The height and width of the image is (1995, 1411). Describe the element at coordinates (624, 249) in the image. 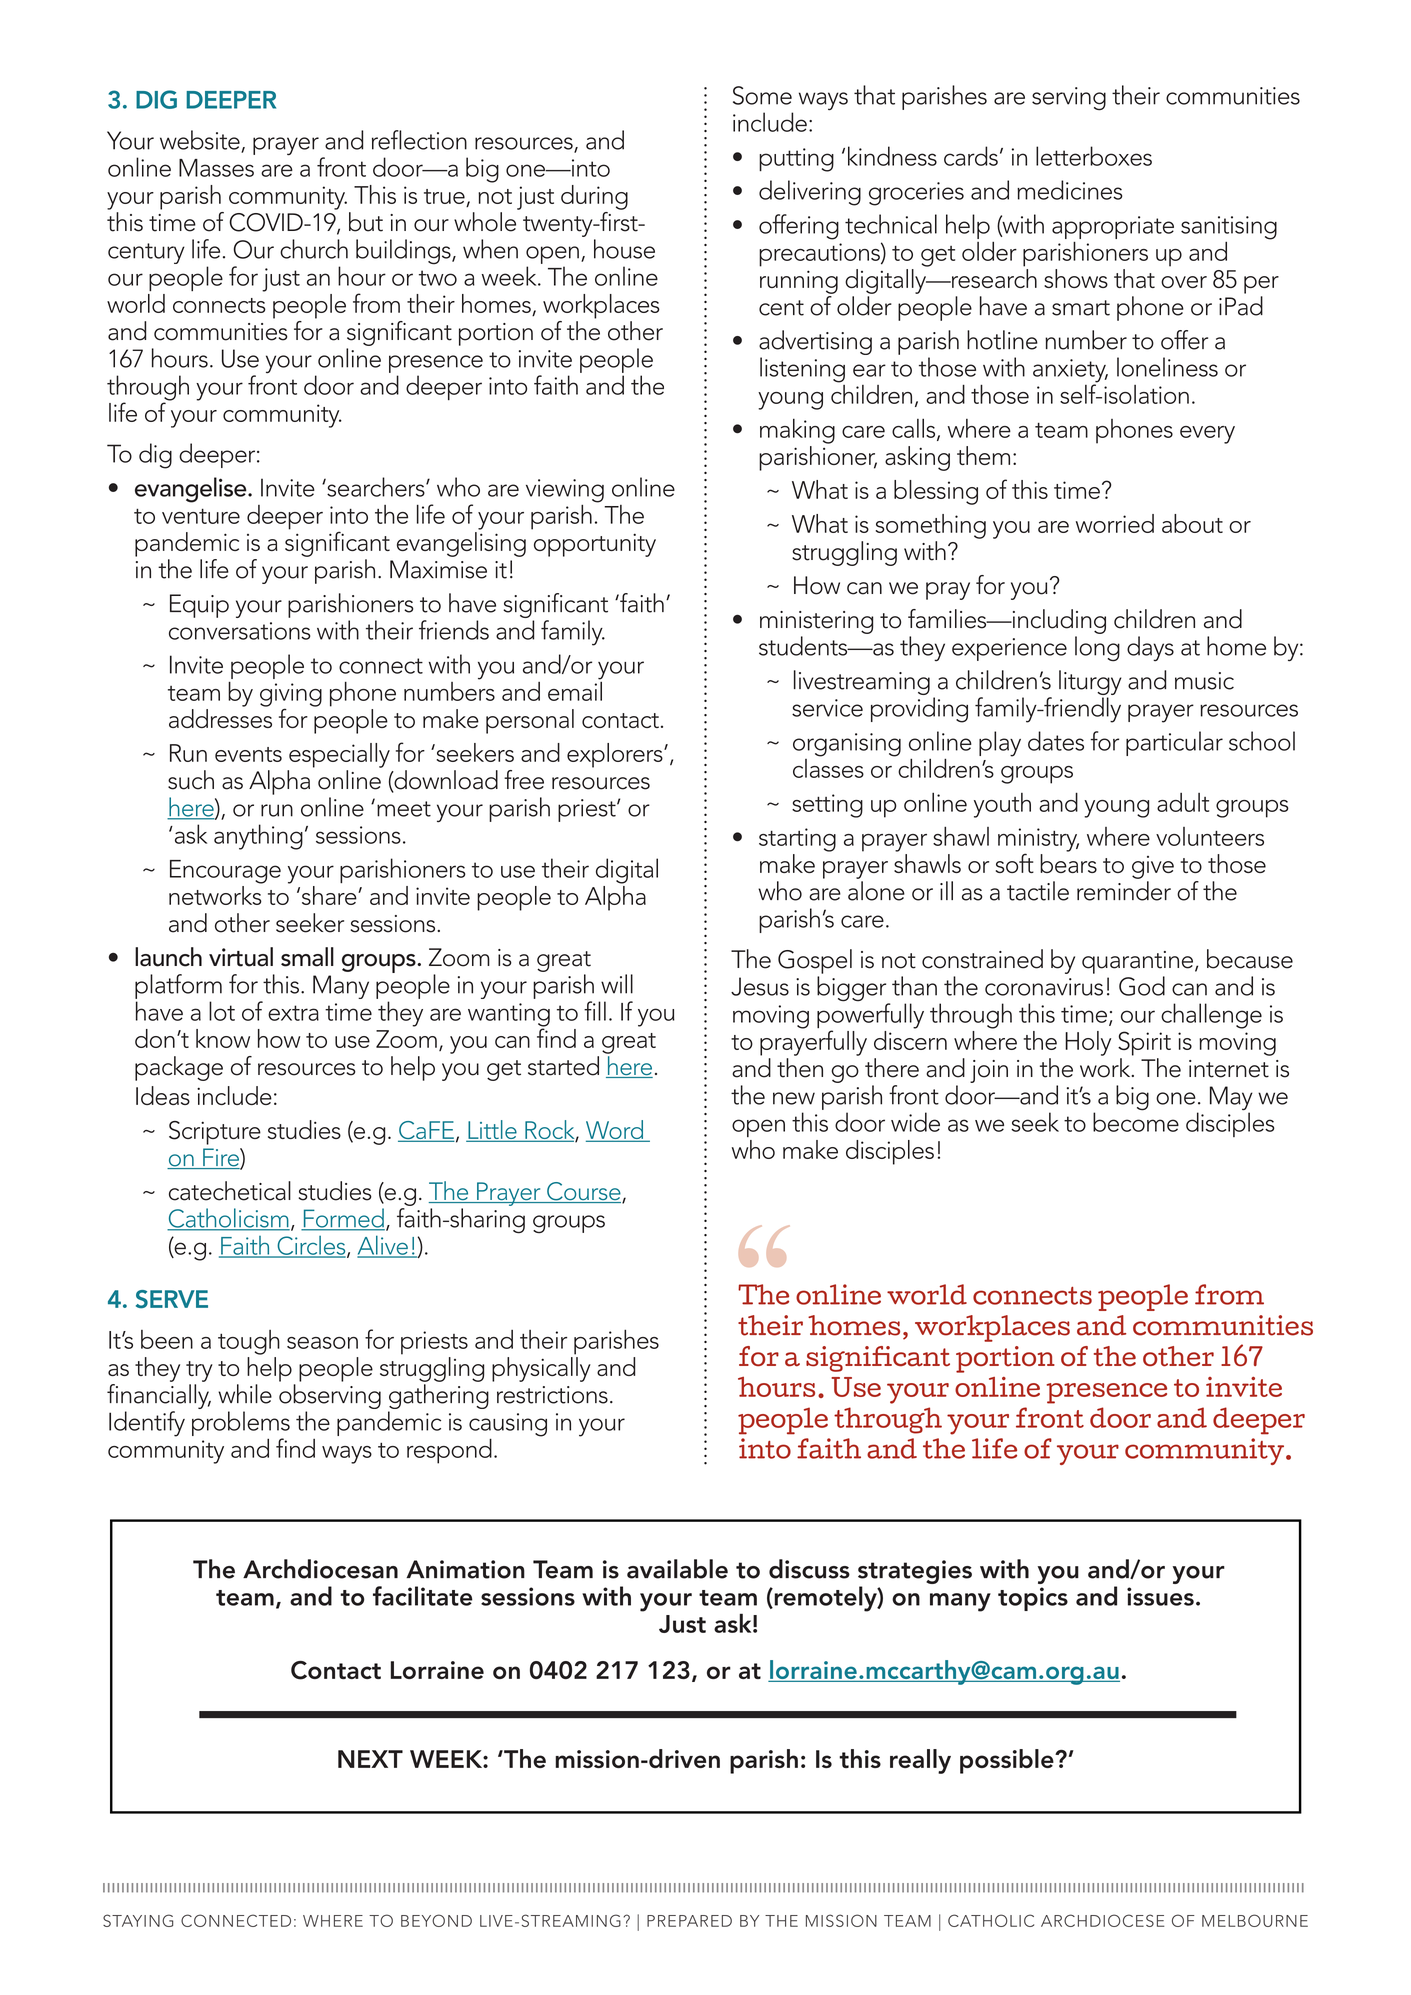

I see `house` at that location.
